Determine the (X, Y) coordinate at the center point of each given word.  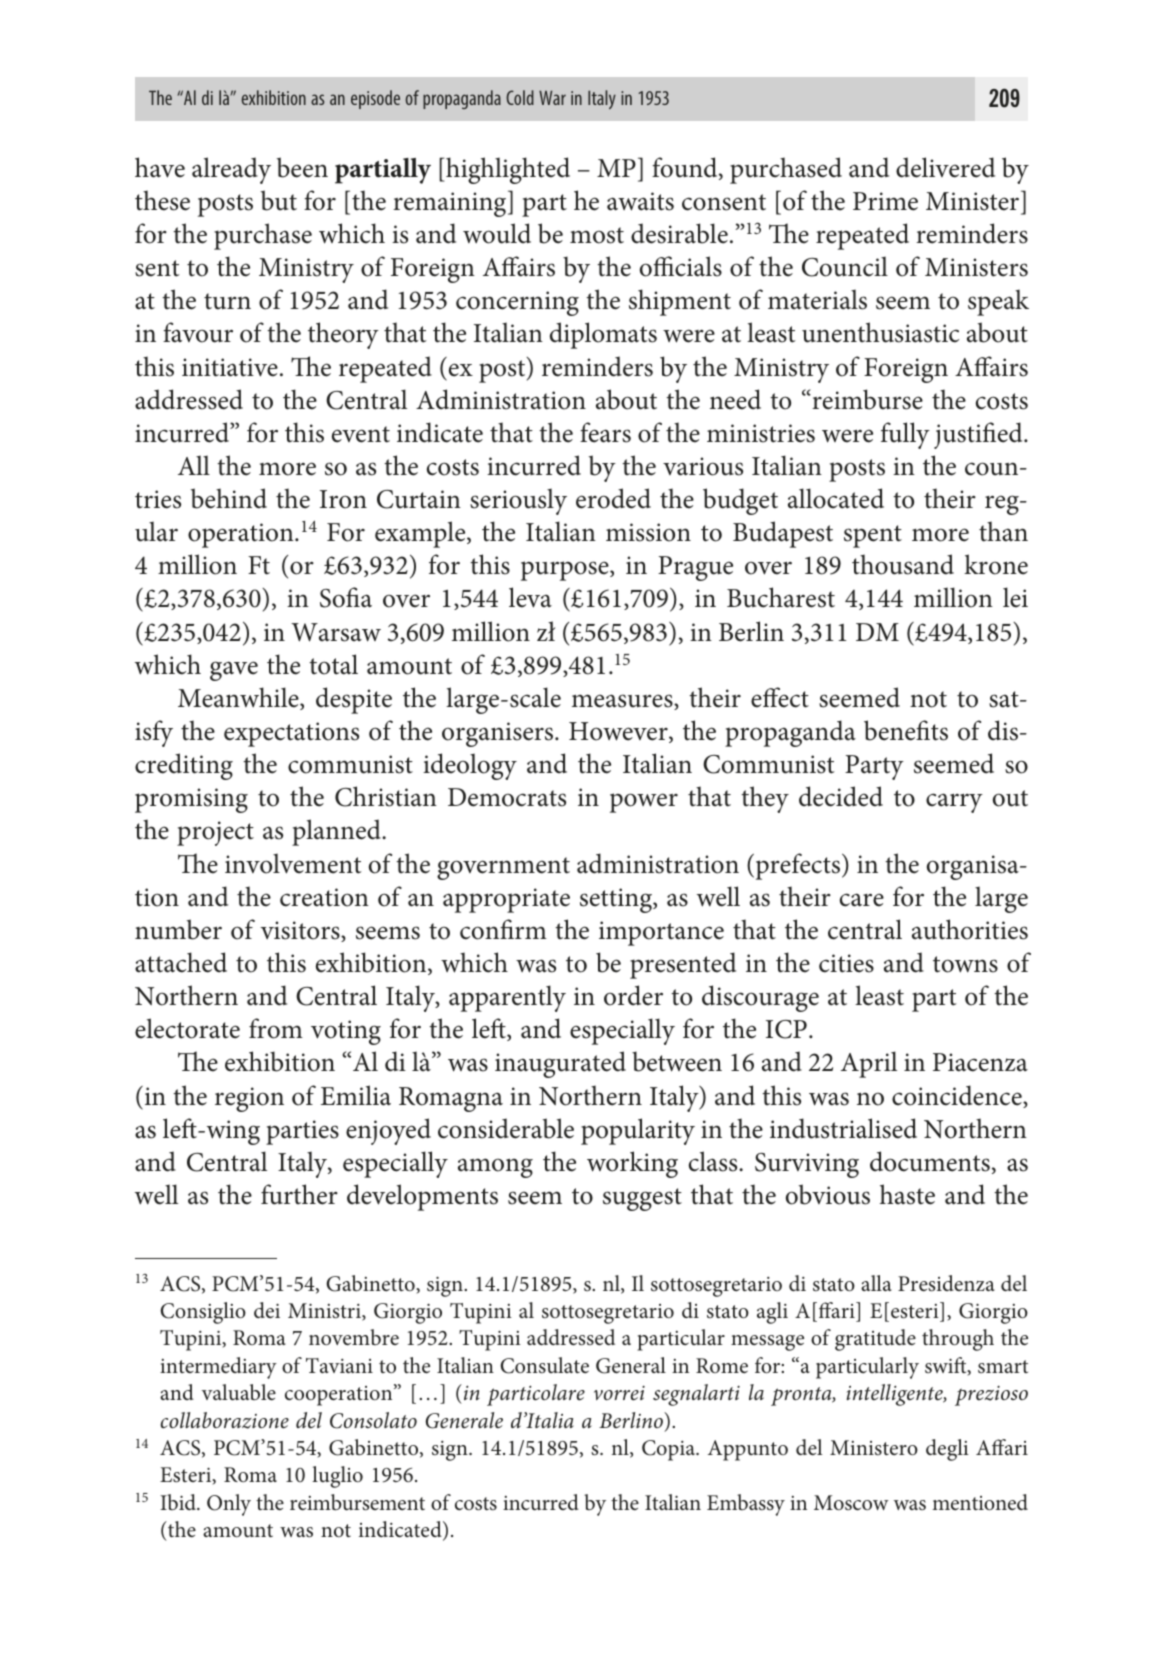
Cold (520, 97)
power (644, 803)
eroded (613, 498)
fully (905, 435)
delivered (945, 167)
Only (229, 1505)
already (231, 170)
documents (930, 1161)
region (249, 1099)
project (215, 833)
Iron (343, 499)
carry (954, 803)
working (632, 1164)
